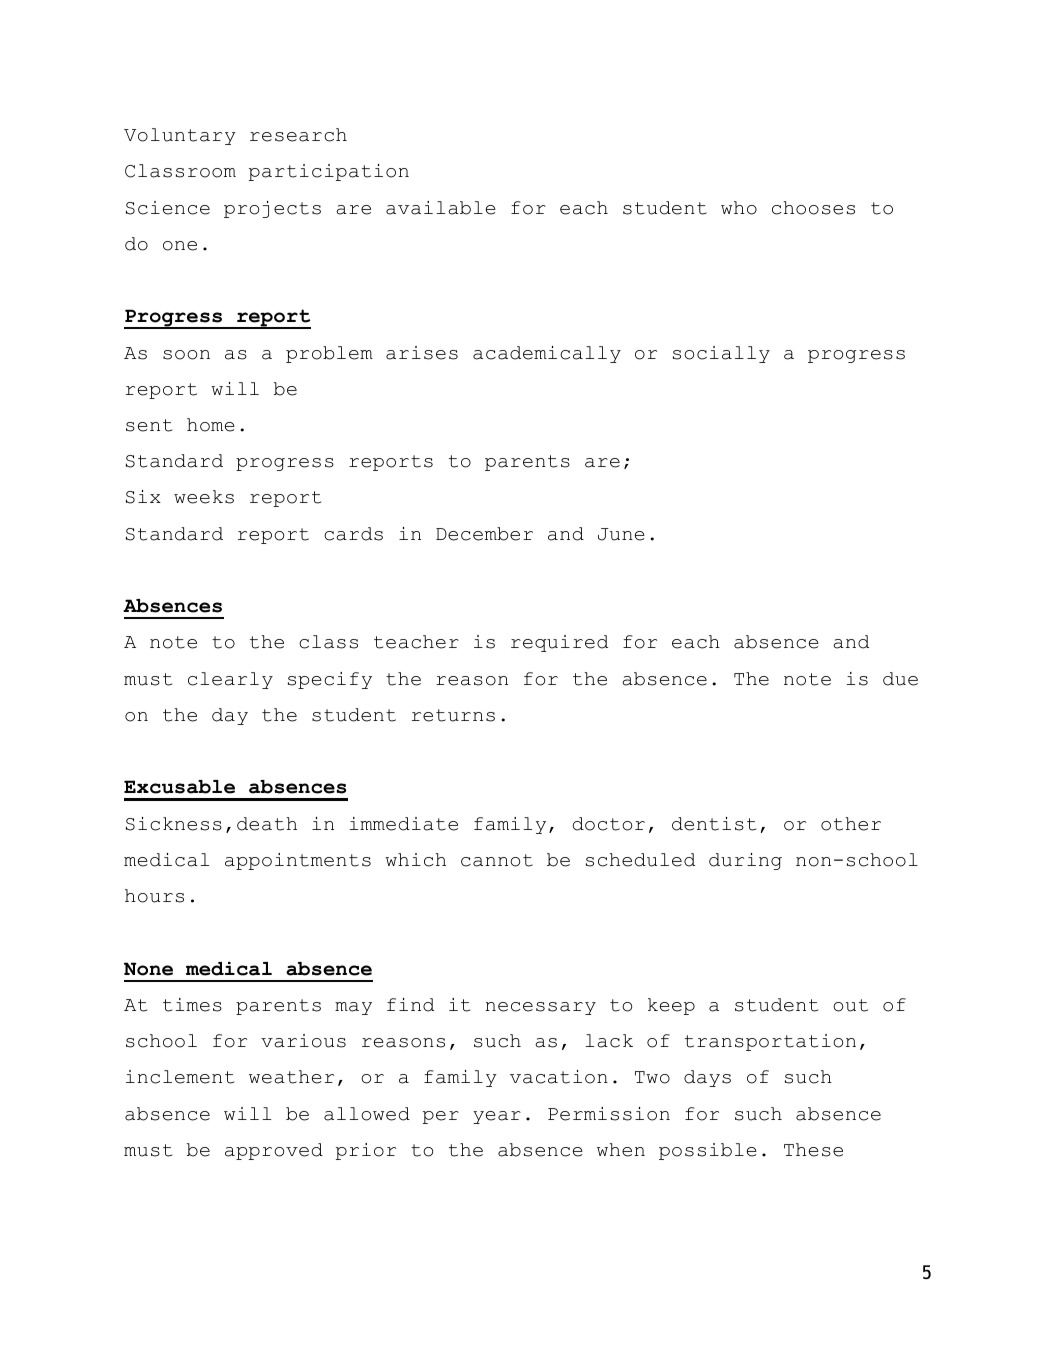 Image resolution: width=1056 pixels, height=1367 pixels. Describe the element at coordinates (211, 425) in the screenshot. I see `home` at that location.
